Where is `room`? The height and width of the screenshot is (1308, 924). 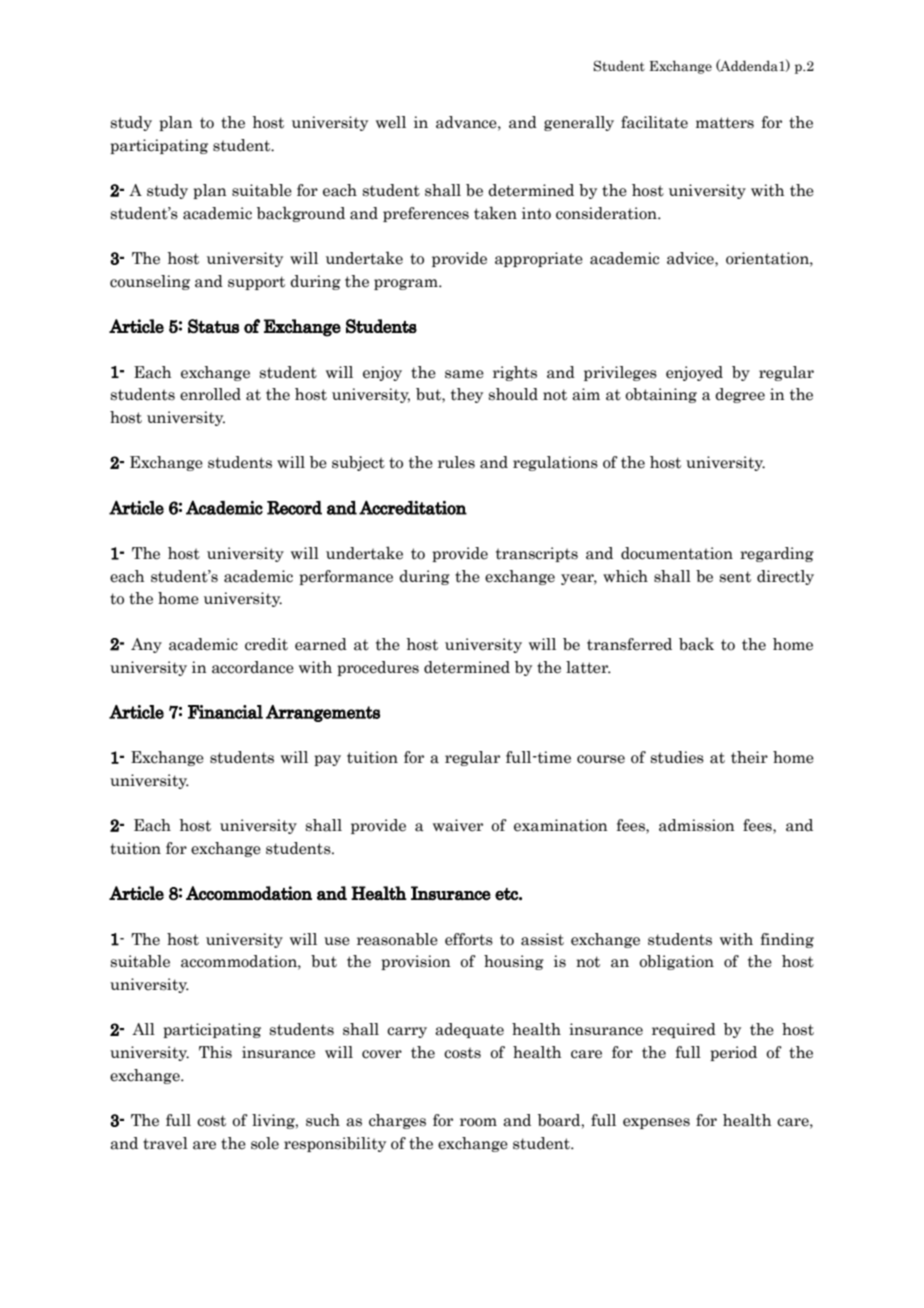
room is located at coordinates (478, 1122).
